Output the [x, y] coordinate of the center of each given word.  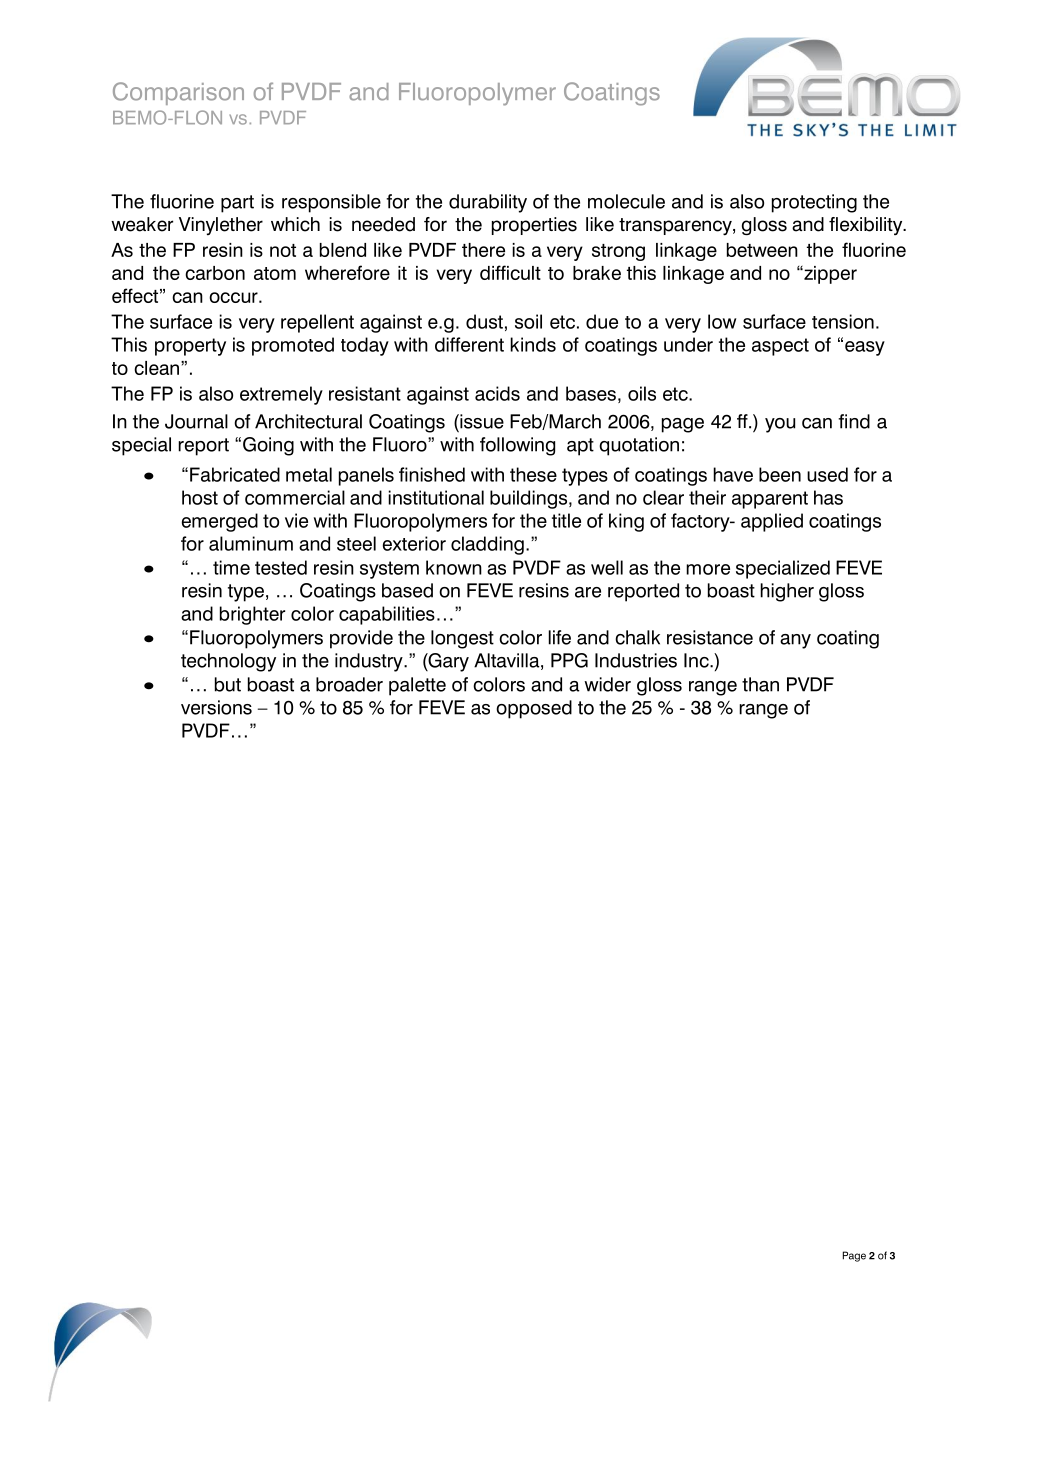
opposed [534, 709]
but [228, 684]
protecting [814, 203]
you [780, 425]
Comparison [178, 93]
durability [488, 203]
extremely [281, 395]
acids [497, 393]
